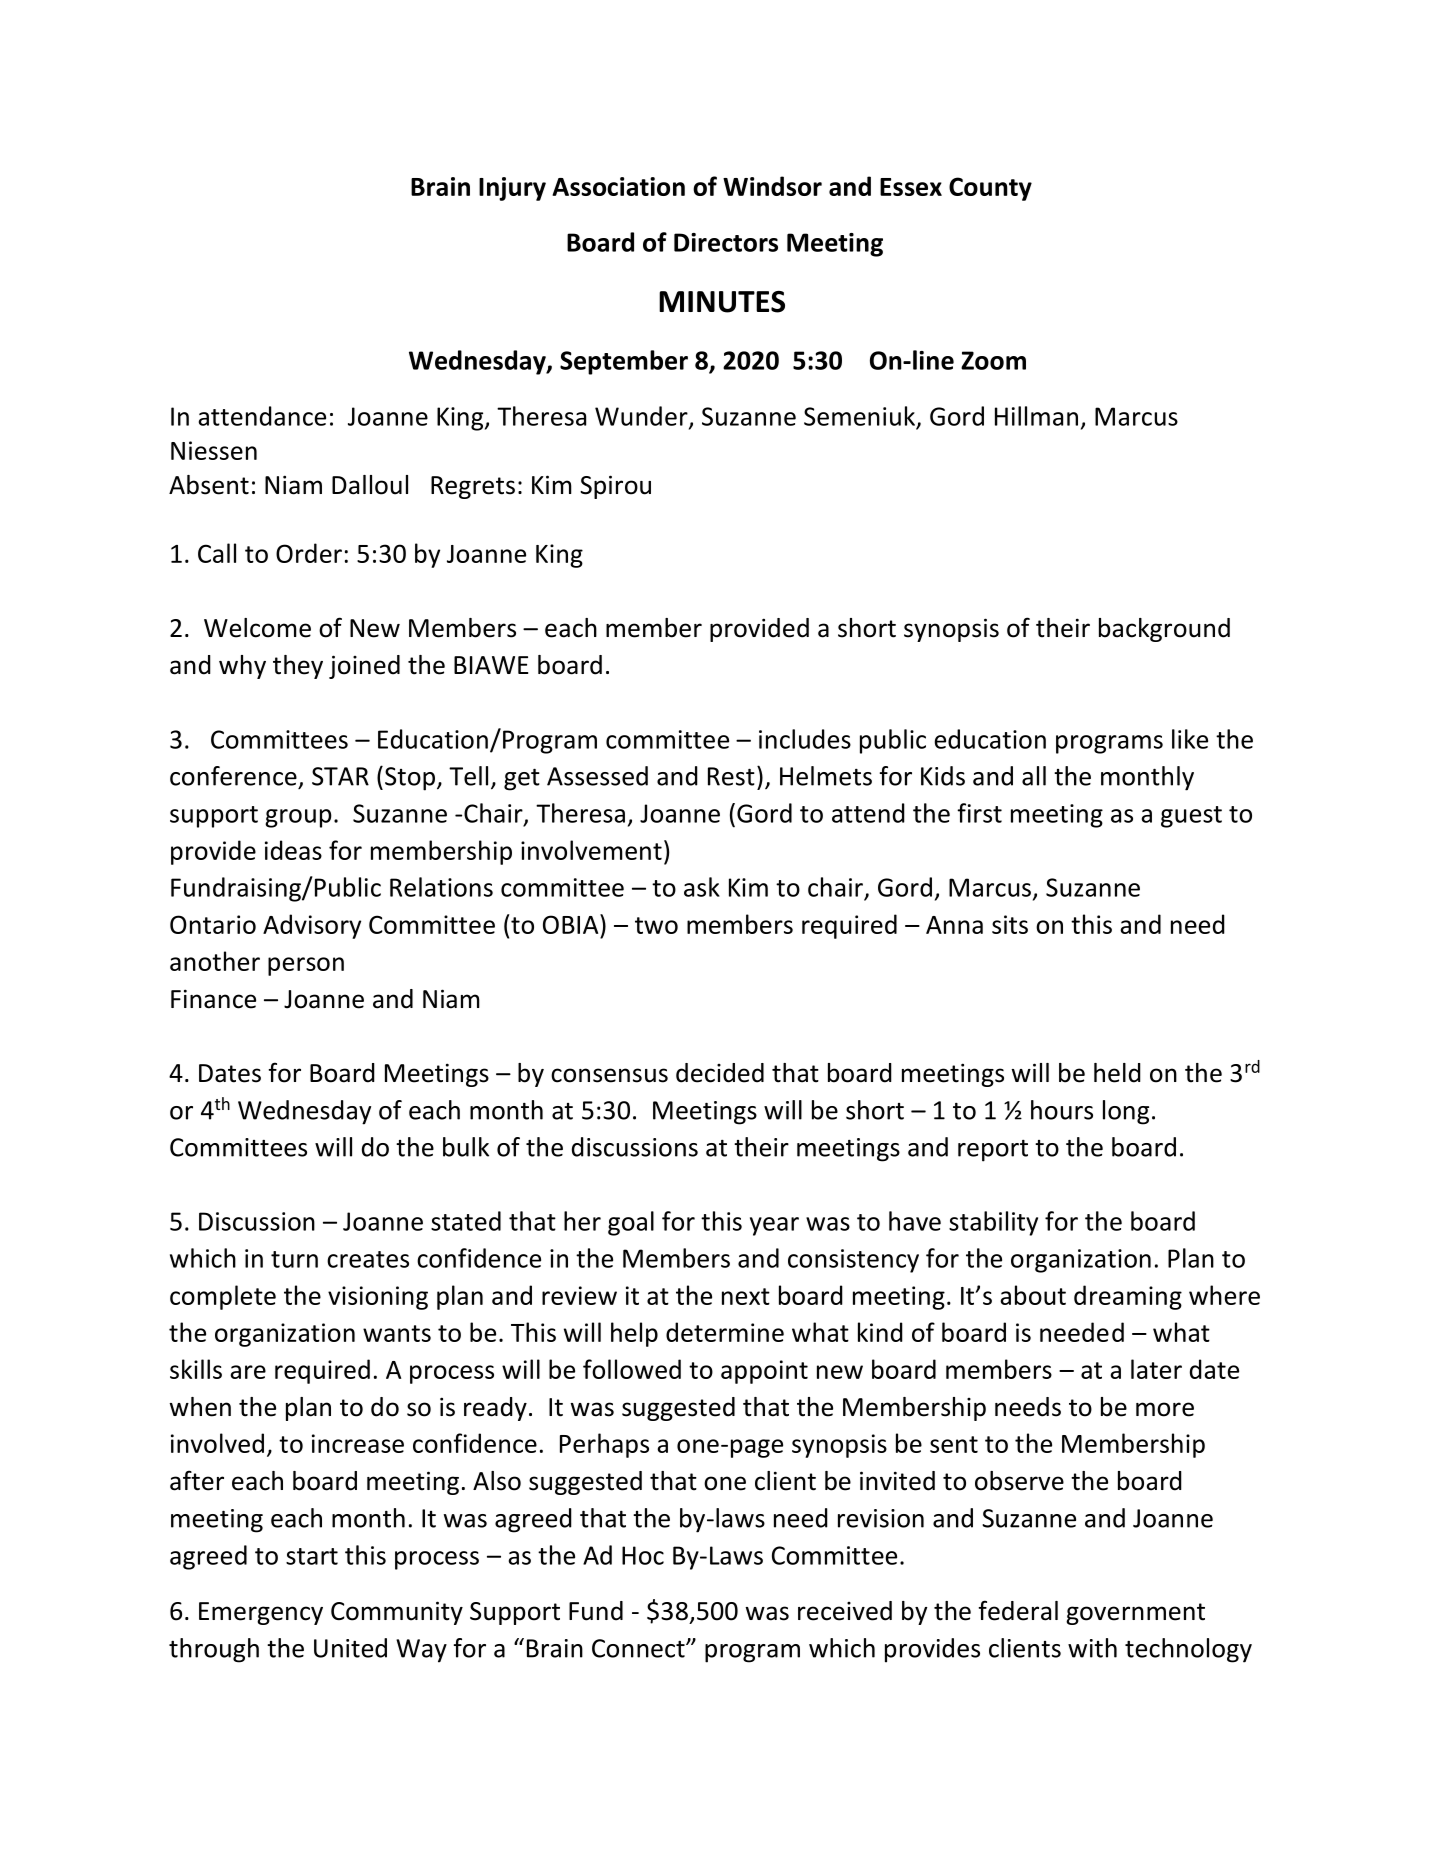 This screenshot has width=1436, height=1858. I want to click on ask, so click(702, 887).
